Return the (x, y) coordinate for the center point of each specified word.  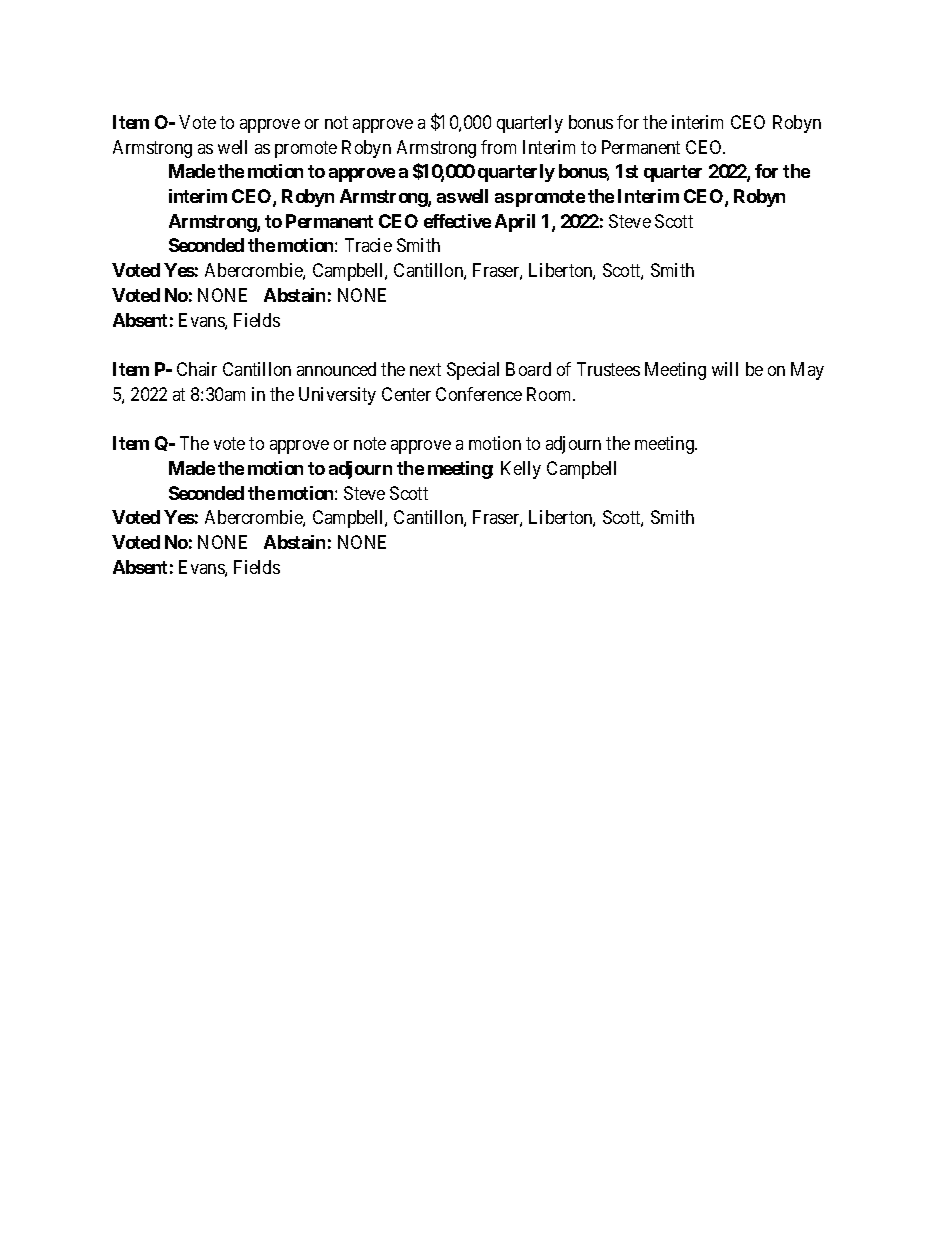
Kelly (521, 470)
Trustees (608, 369)
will (725, 369)
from (498, 147)
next (425, 369)
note (370, 443)
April (515, 223)
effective (457, 221)
